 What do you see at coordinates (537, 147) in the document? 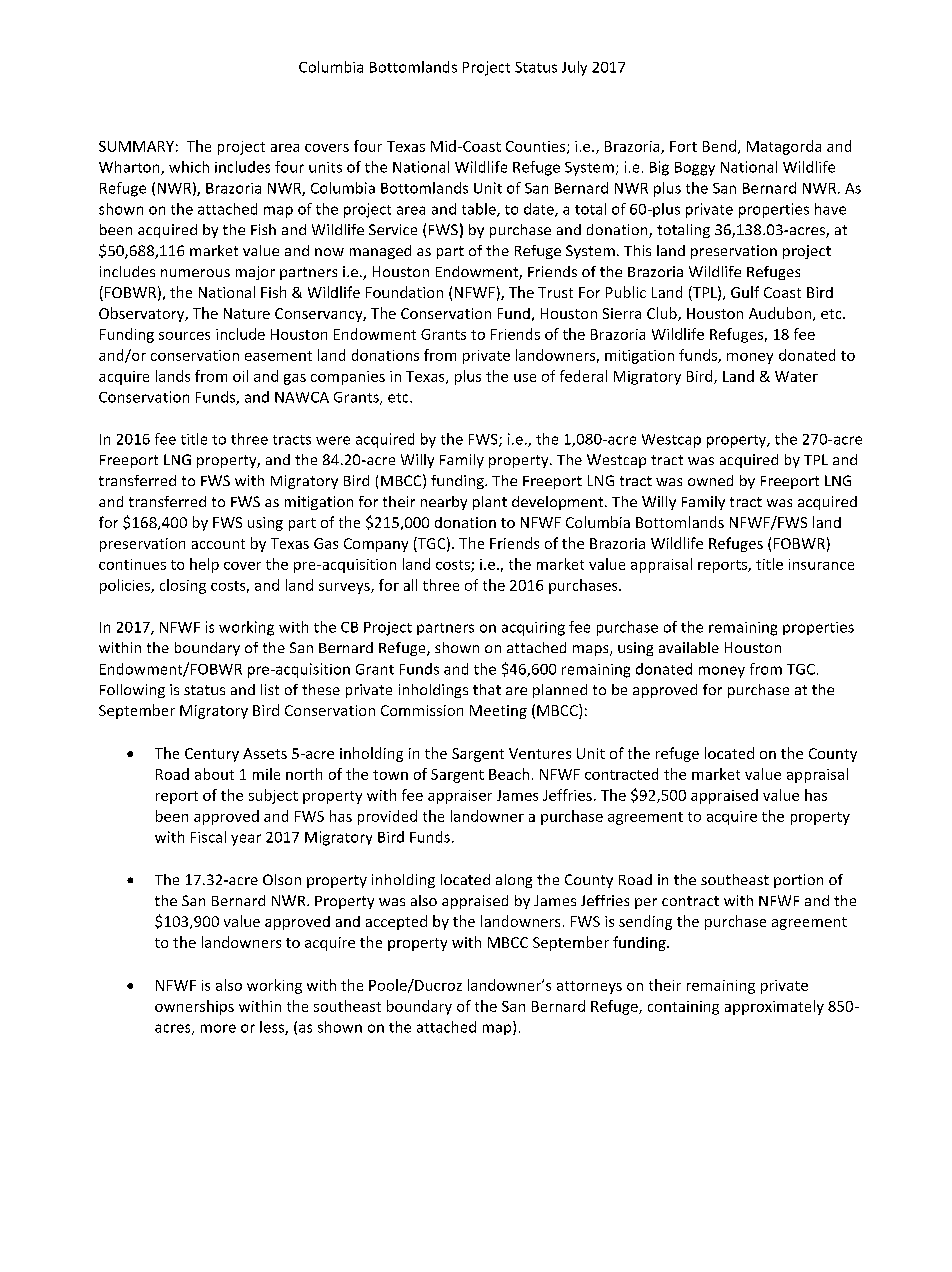
I see `Counties` at bounding box center [537, 147].
